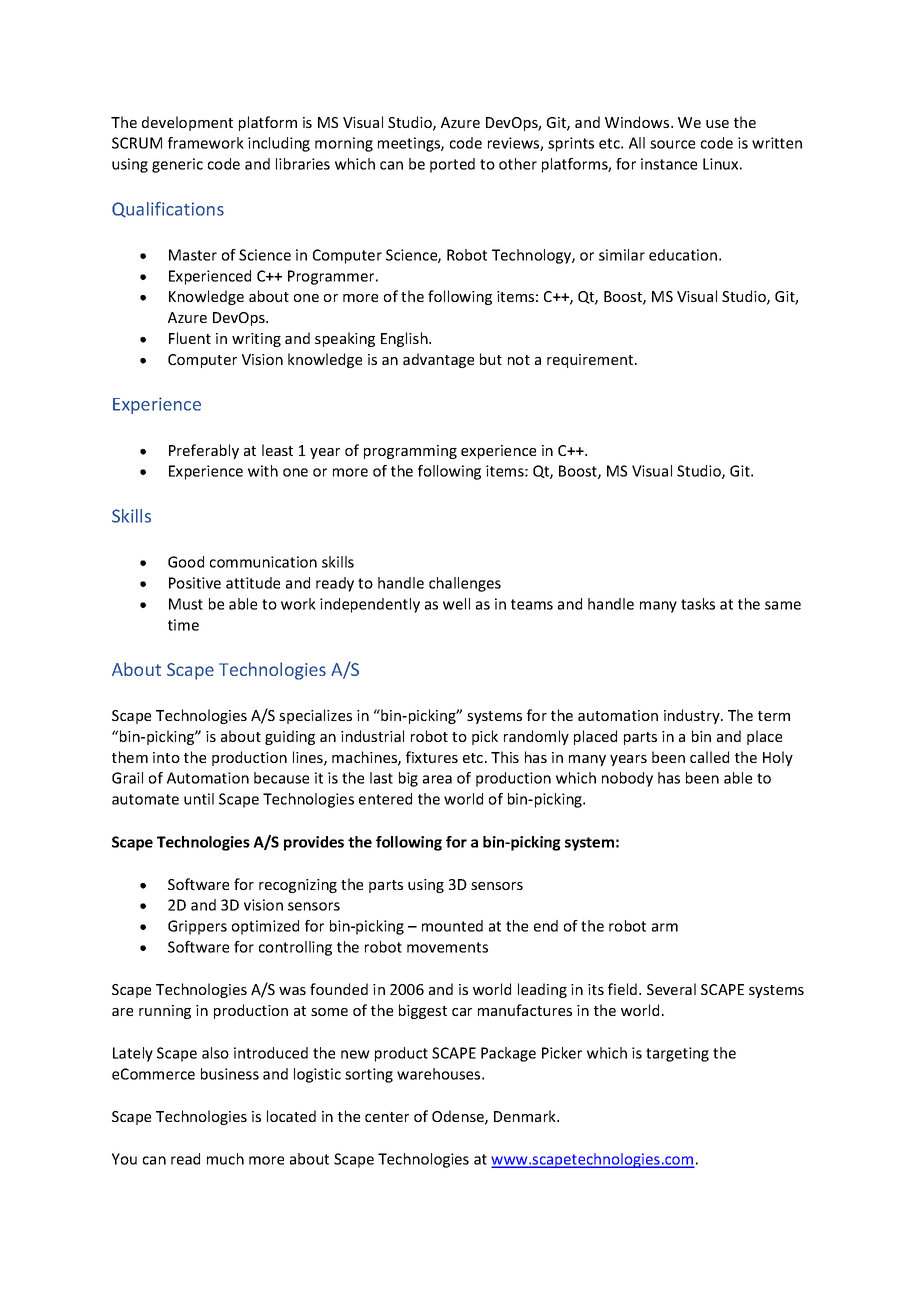 This screenshot has width=924, height=1308. What do you see at coordinates (591, 361) in the screenshot?
I see `requirement` at bounding box center [591, 361].
